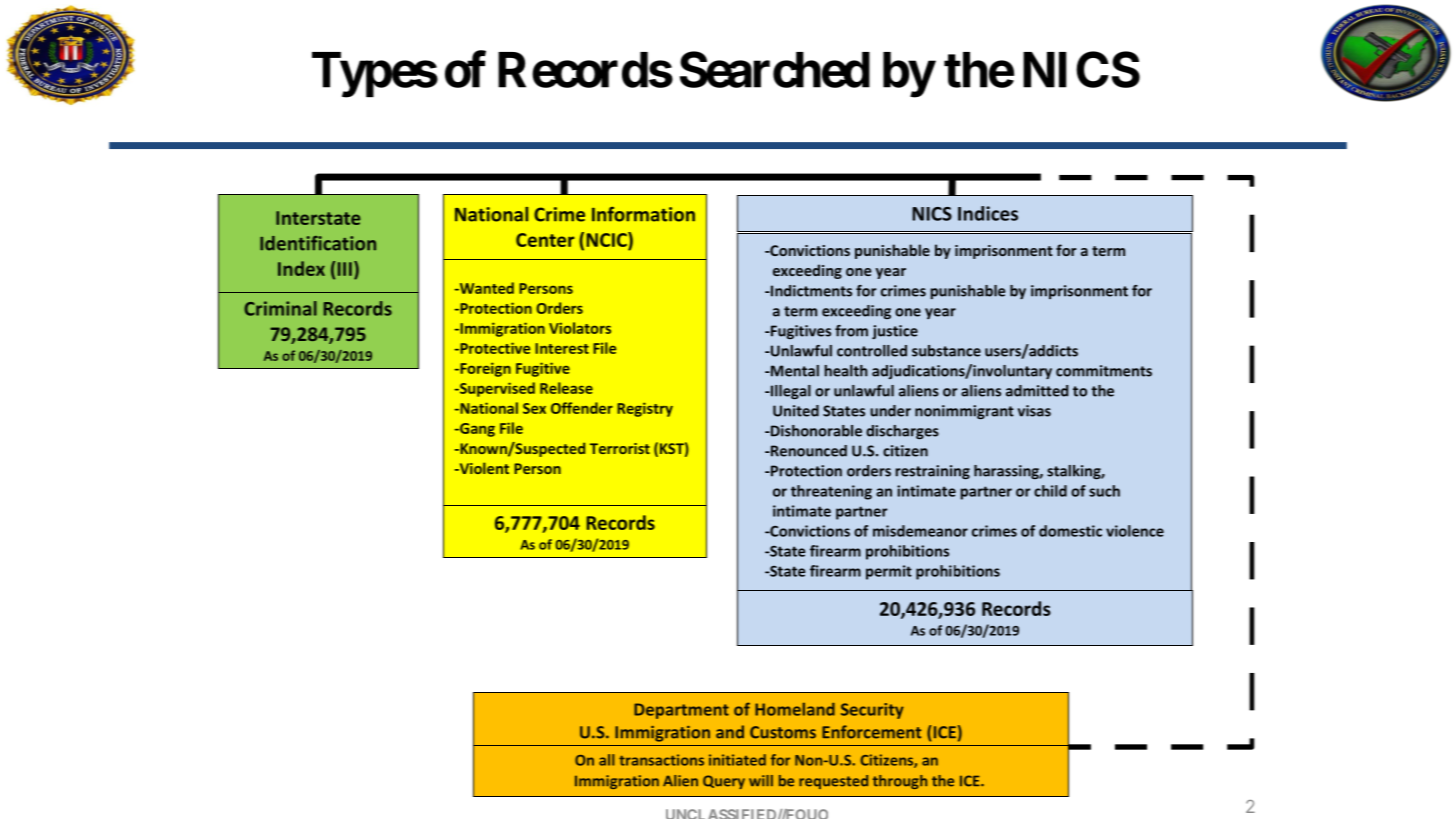 This image has height=819, width=1456. Describe the element at coordinates (1050, 491) in the image. I see `child` at that location.
